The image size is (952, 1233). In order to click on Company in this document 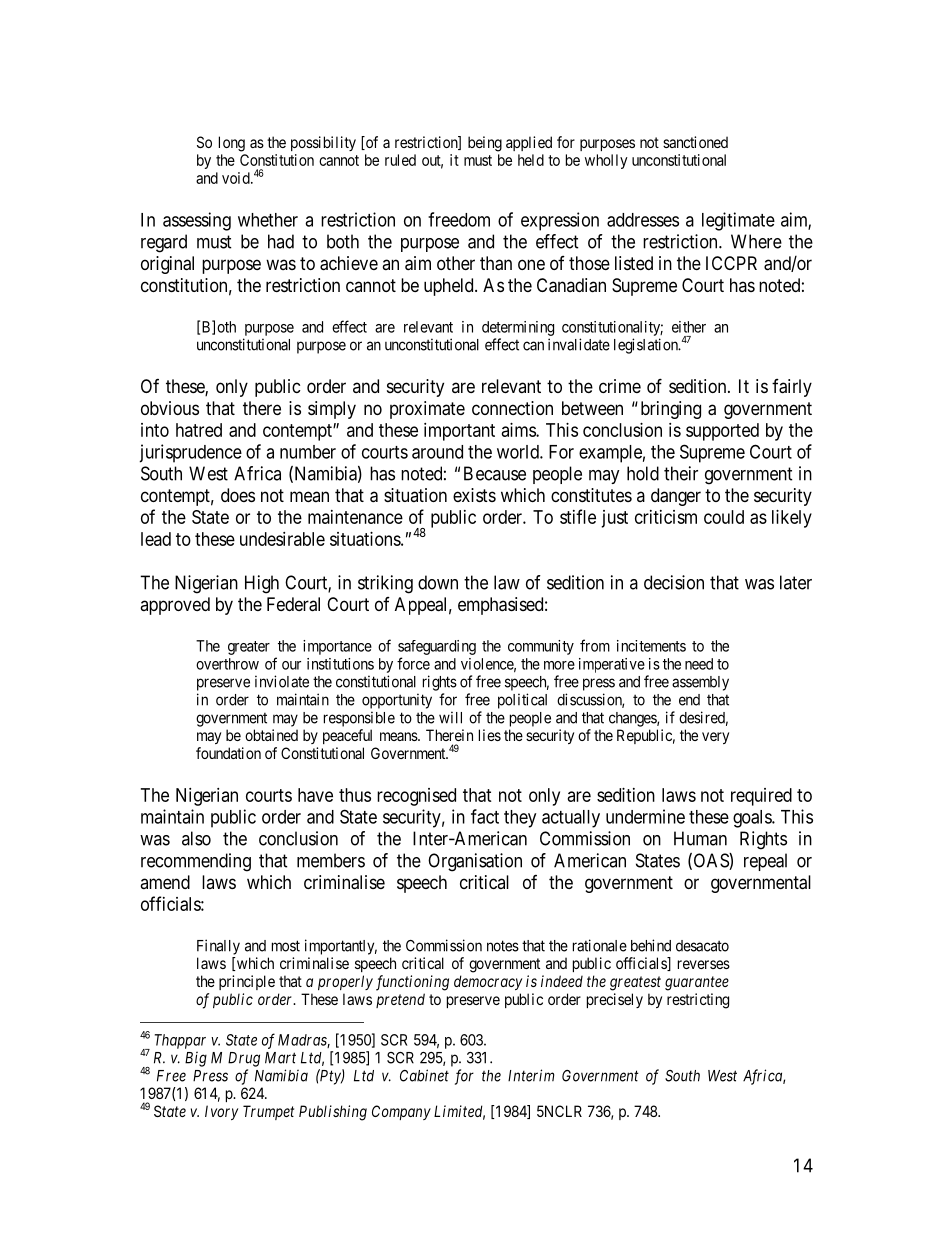, I will do `click(401, 1112)`.
